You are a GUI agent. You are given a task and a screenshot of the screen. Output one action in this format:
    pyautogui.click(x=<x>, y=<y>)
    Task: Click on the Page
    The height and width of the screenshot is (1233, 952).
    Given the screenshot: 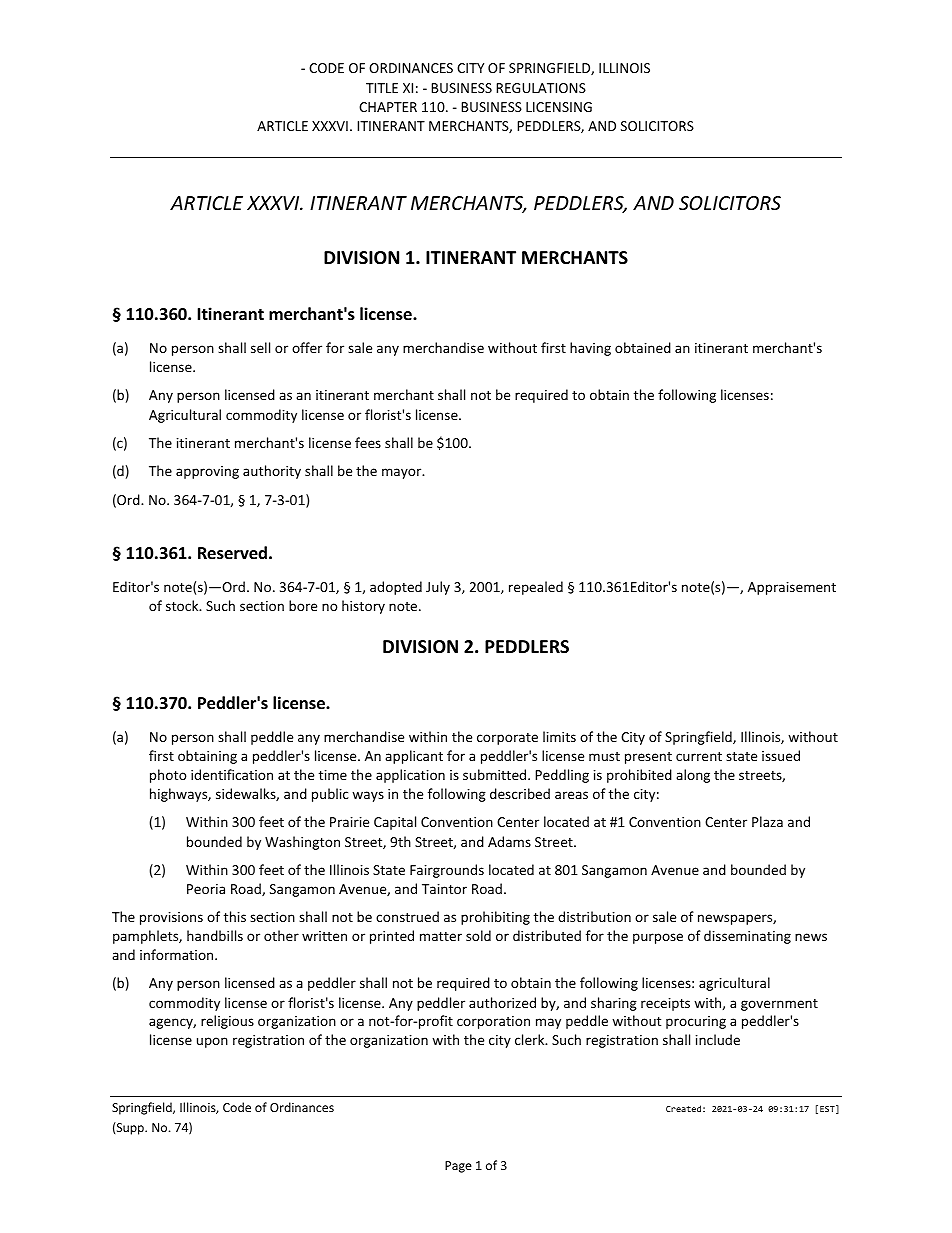 What is the action you would take?
    pyautogui.click(x=458, y=1167)
